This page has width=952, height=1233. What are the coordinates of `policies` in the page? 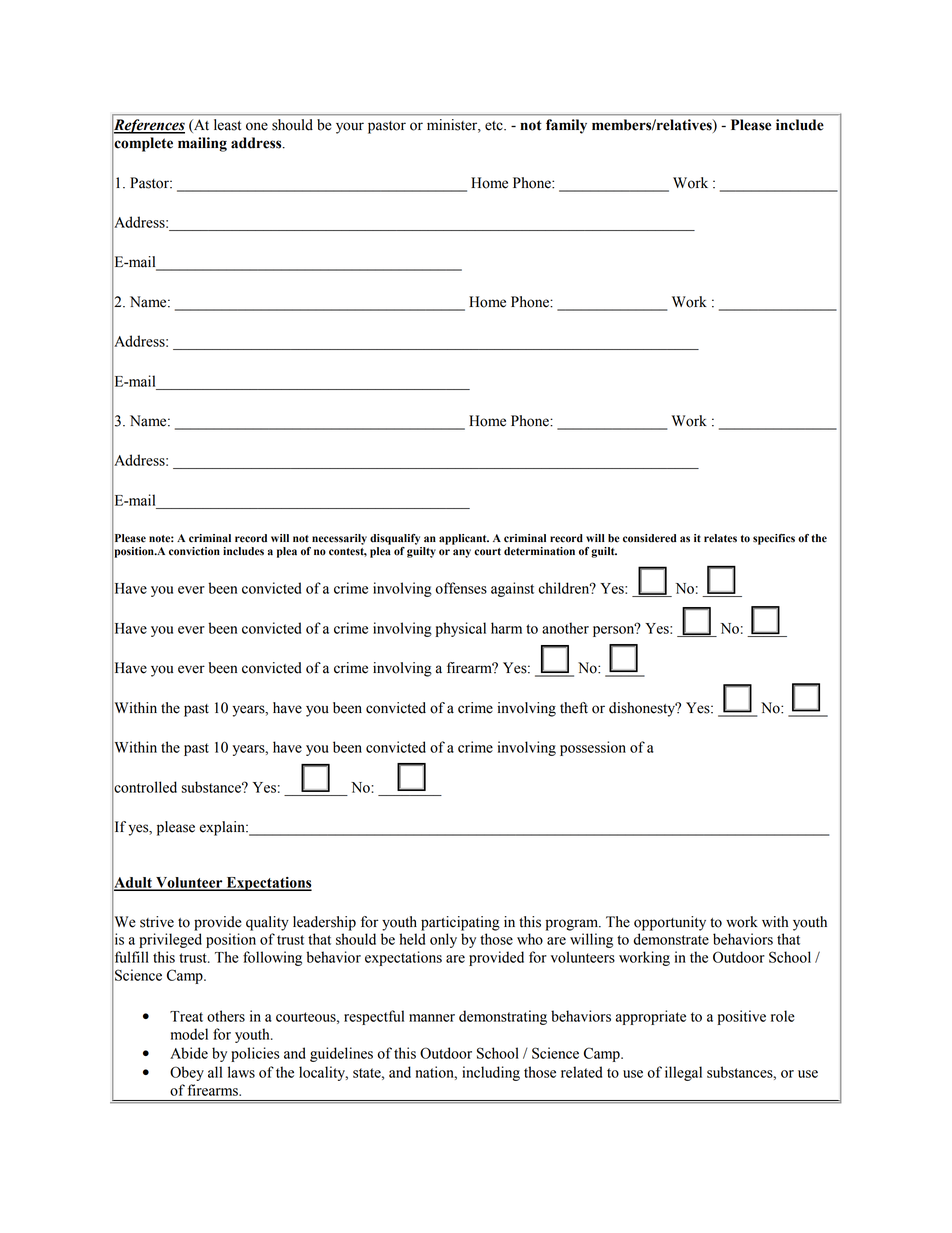 It's located at (255, 1054).
